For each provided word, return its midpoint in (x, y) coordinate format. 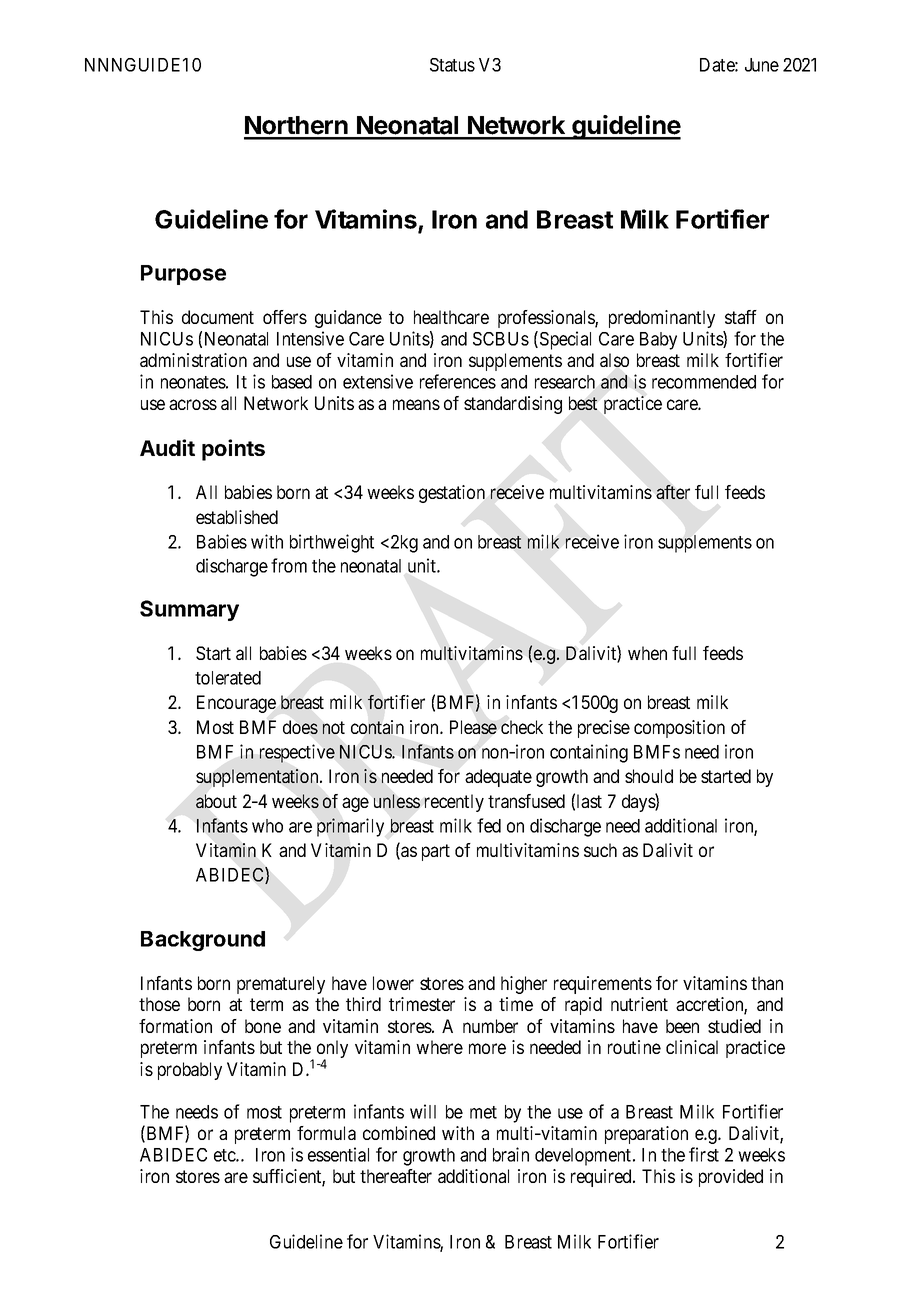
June (762, 65)
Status (452, 65)
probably (190, 1071)
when (647, 653)
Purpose (183, 275)
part (436, 852)
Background (203, 941)
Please (473, 727)
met (483, 1112)
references (458, 381)
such (600, 850)
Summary (189, 610)
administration (193, 360)
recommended (704, 382)
